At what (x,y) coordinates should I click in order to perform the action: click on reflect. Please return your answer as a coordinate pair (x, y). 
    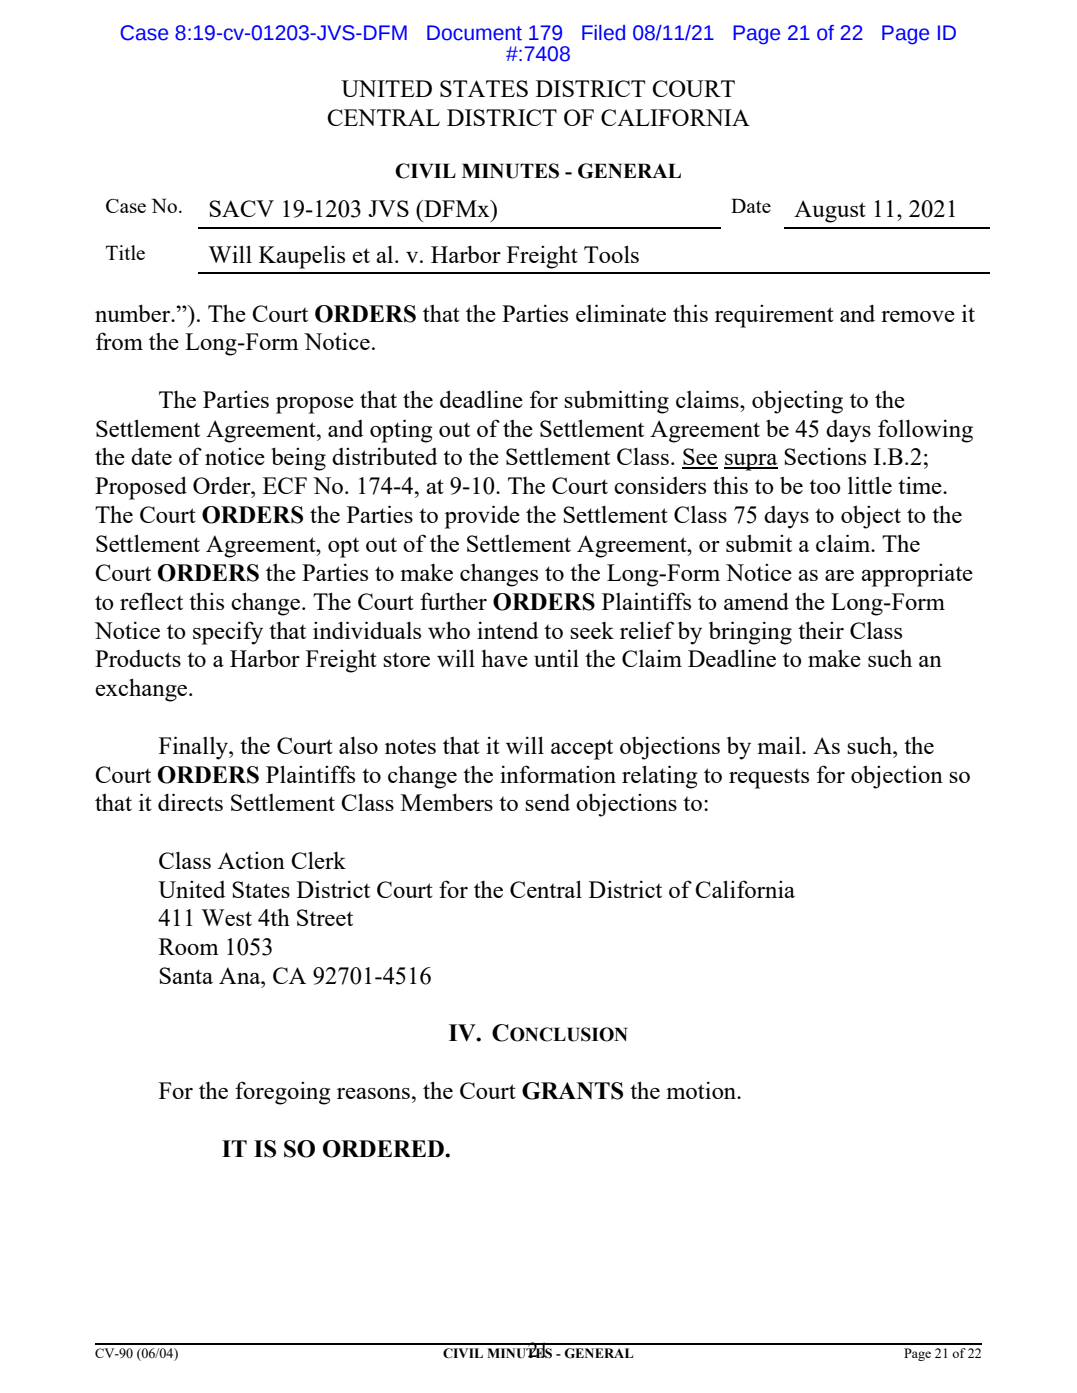
    Looking at the image, I should click on (151, 601).
